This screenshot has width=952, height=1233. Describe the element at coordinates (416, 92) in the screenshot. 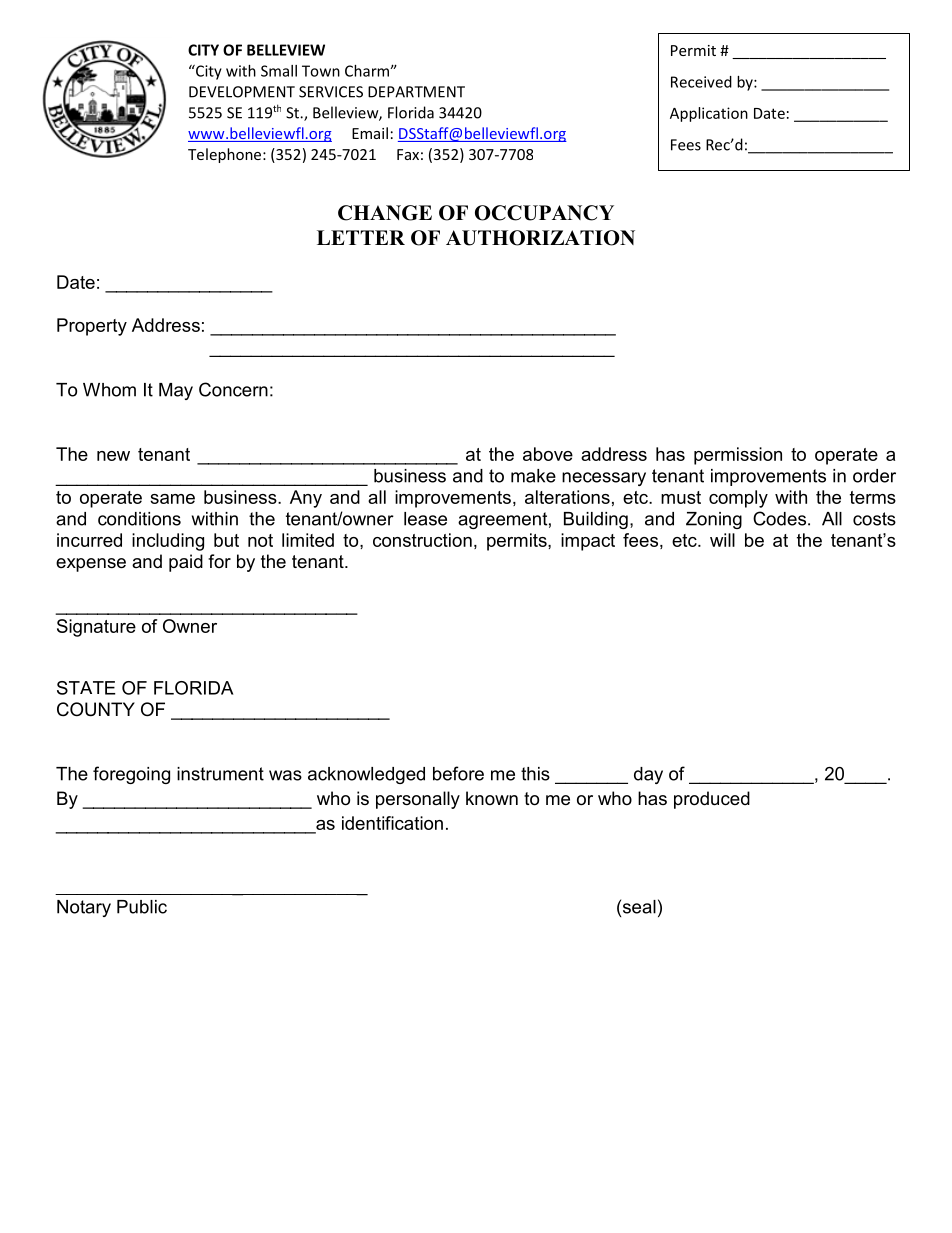

I see `DEPARTMENT` at that location.
